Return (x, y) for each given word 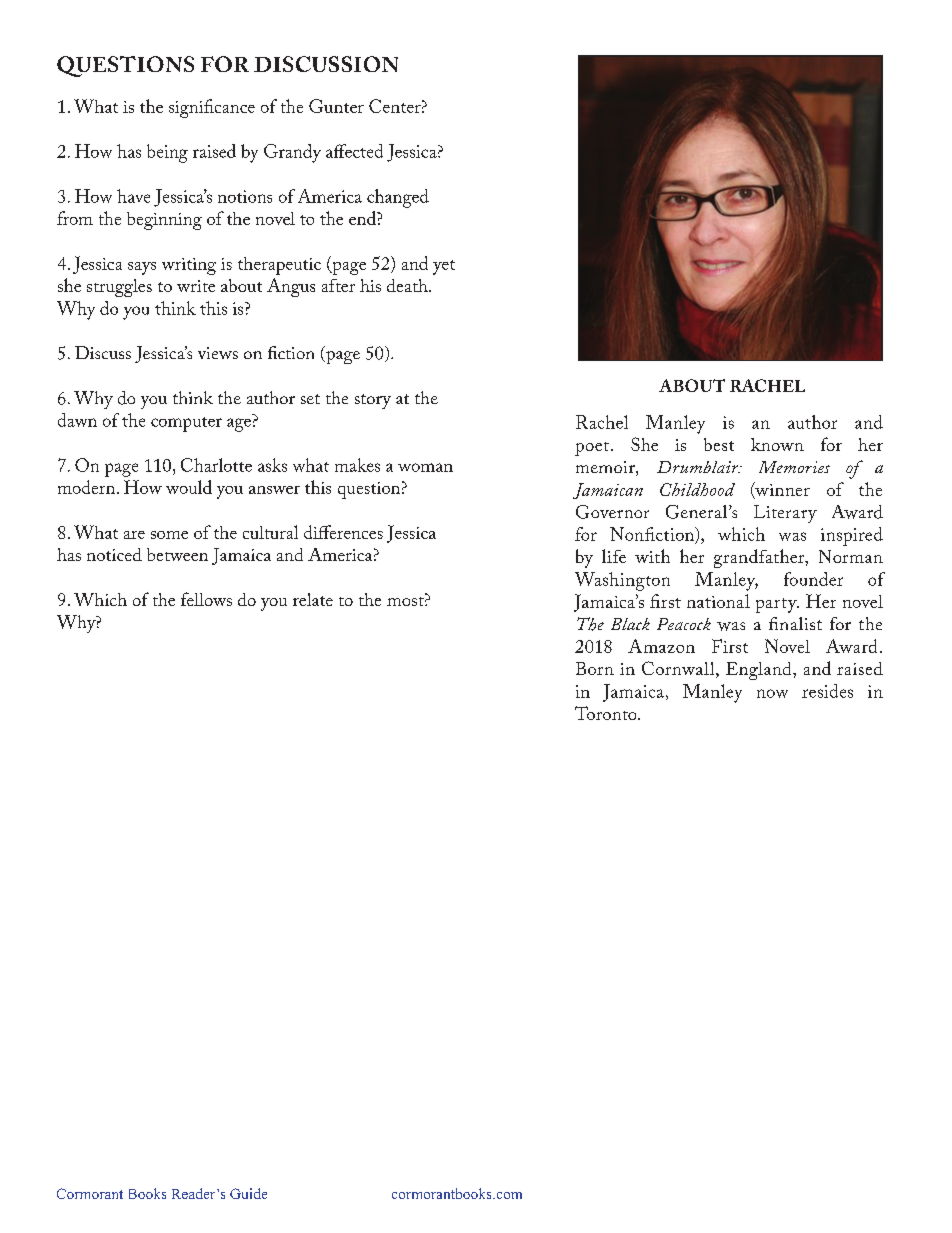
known (777, 444)
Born (595, 668)
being (167, 153)
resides (827, 691)
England (760, 671)
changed (398, 198)
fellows (206, 599)
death (408, 285)
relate (313, 599)
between (177, 554)
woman (425, 467)
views (218, 353)
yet (444, 267)
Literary (785, 514)
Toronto (607, 713)
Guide (248, 1193)
